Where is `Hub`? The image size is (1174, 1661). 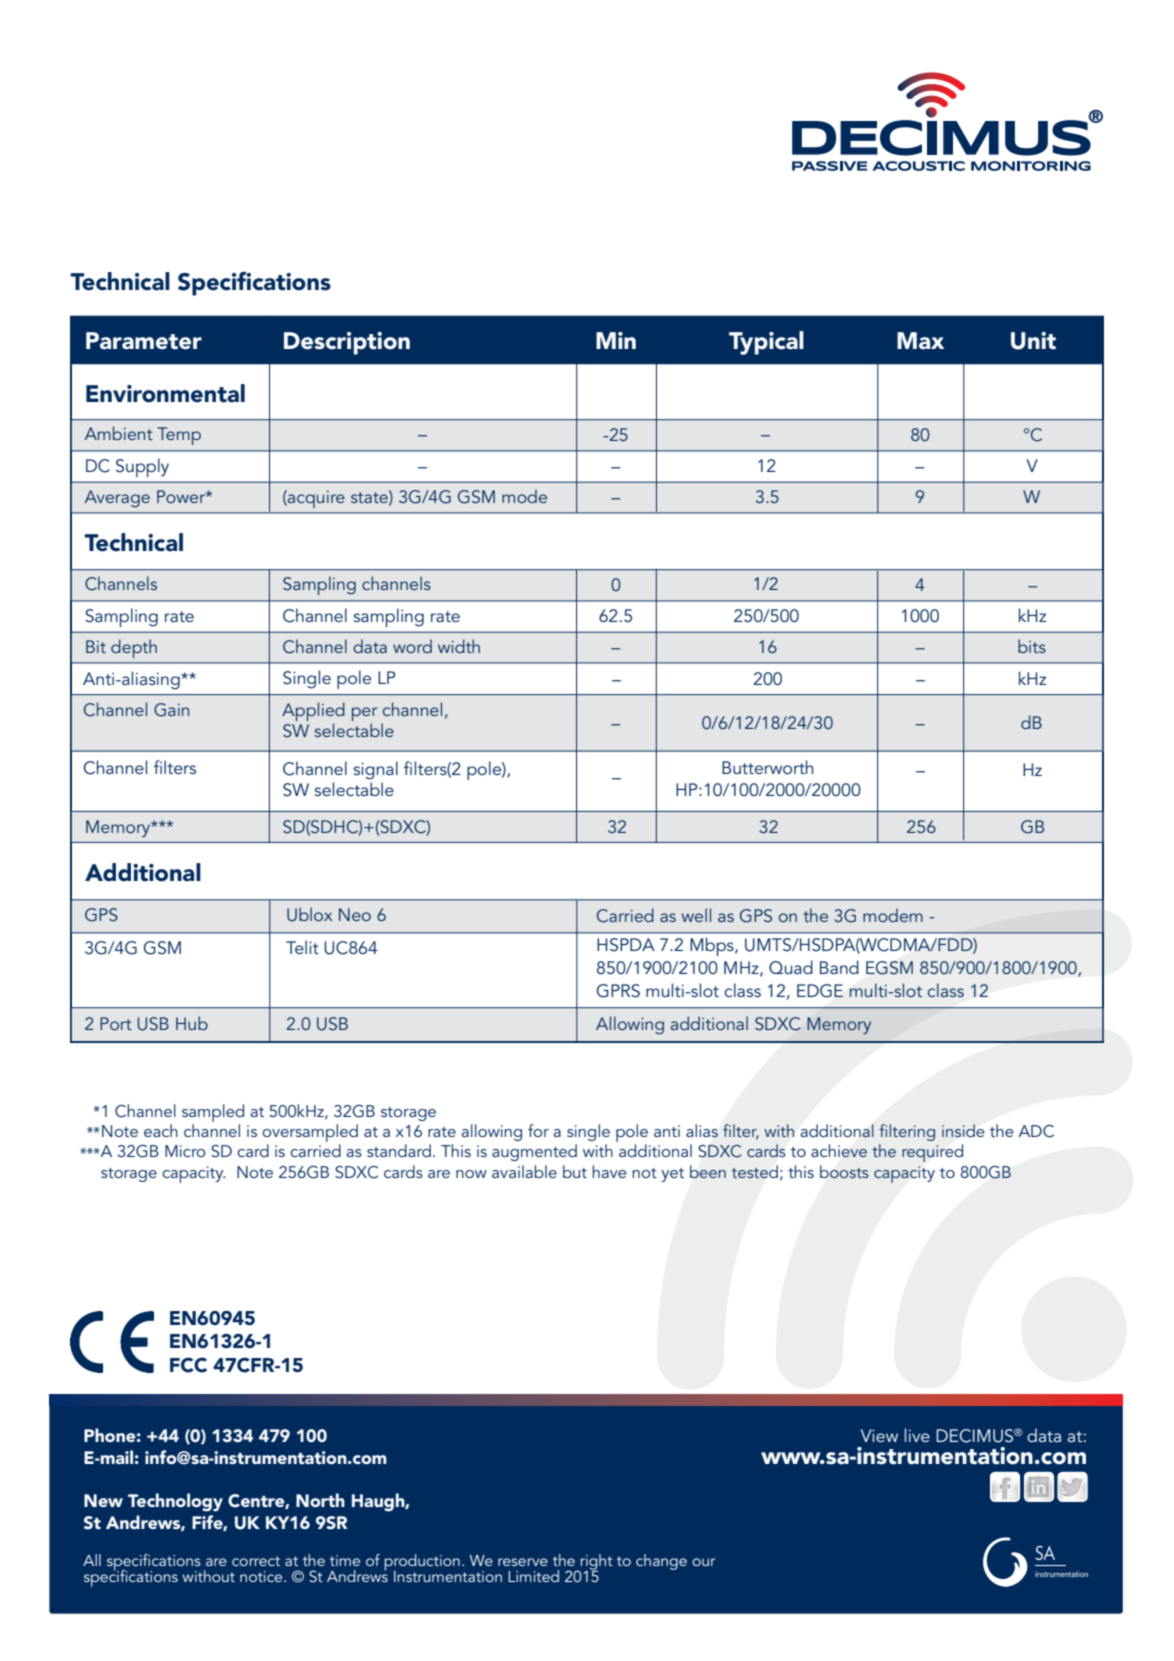
Hub is located at coordinates (192, 1023).
